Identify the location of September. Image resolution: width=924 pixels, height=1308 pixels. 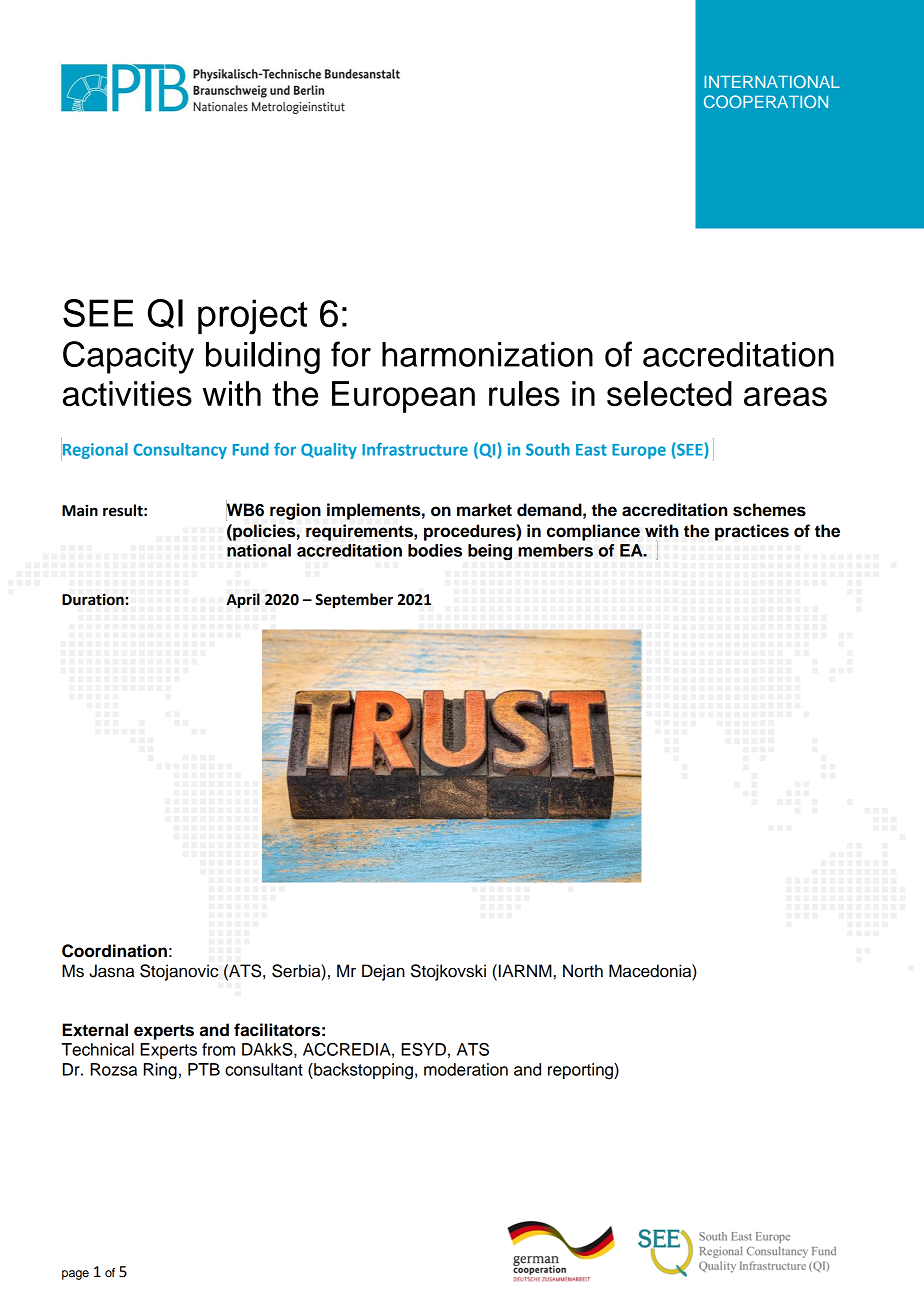
(354, 601).
